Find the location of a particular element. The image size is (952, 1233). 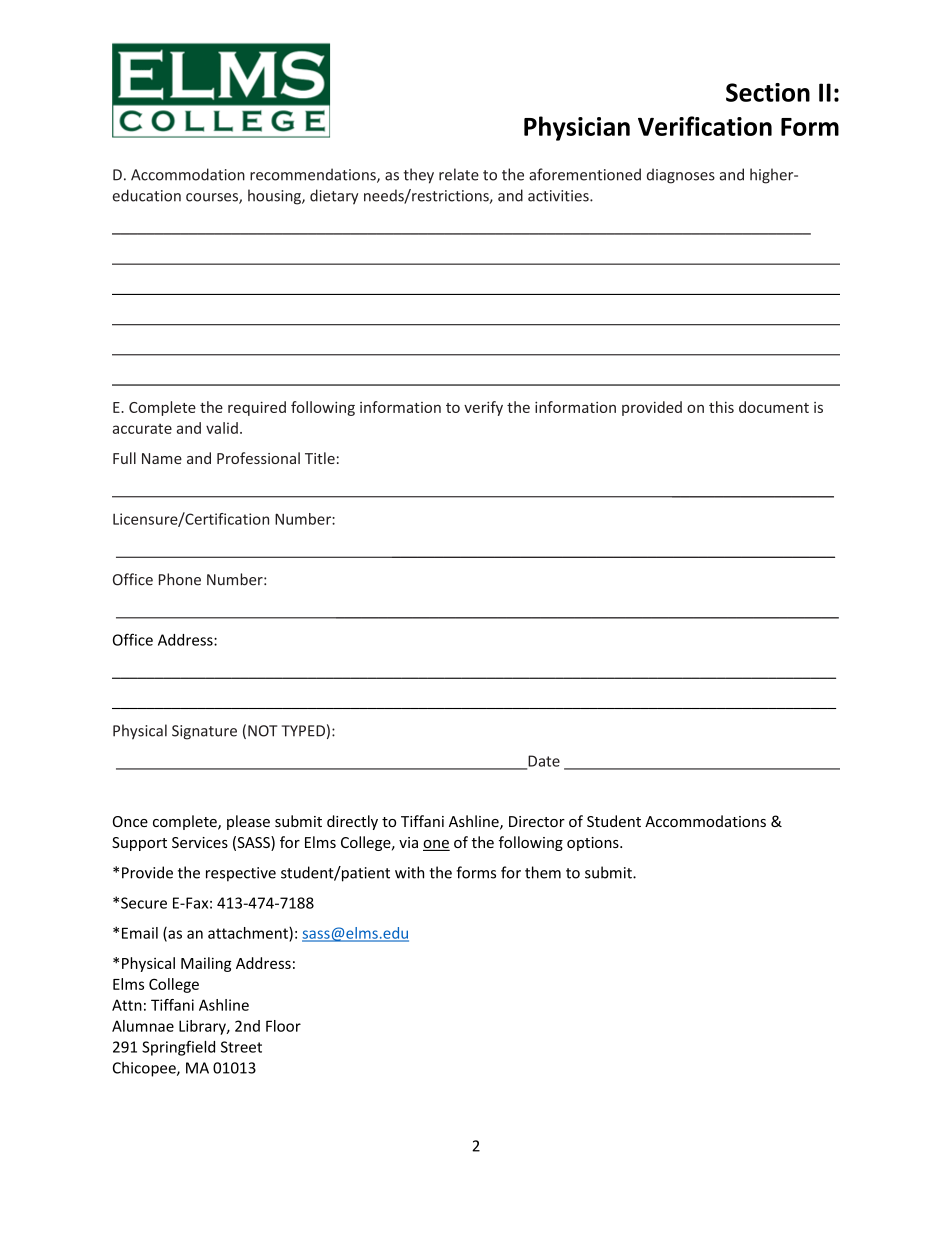

Verification is located at coordinates (705, 126).
